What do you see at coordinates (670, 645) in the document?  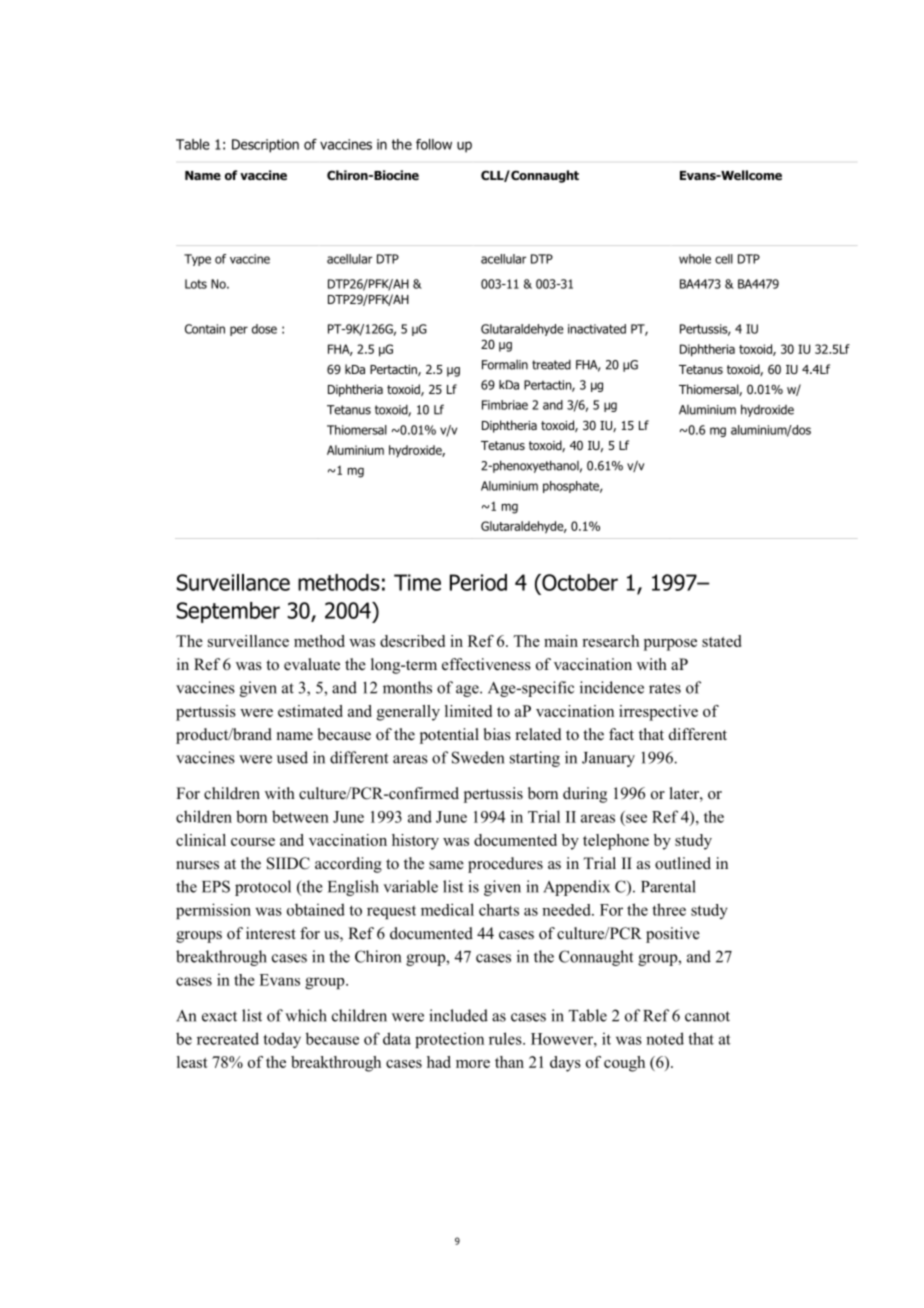 I see `purpose` at bounding box center [670, 645].
